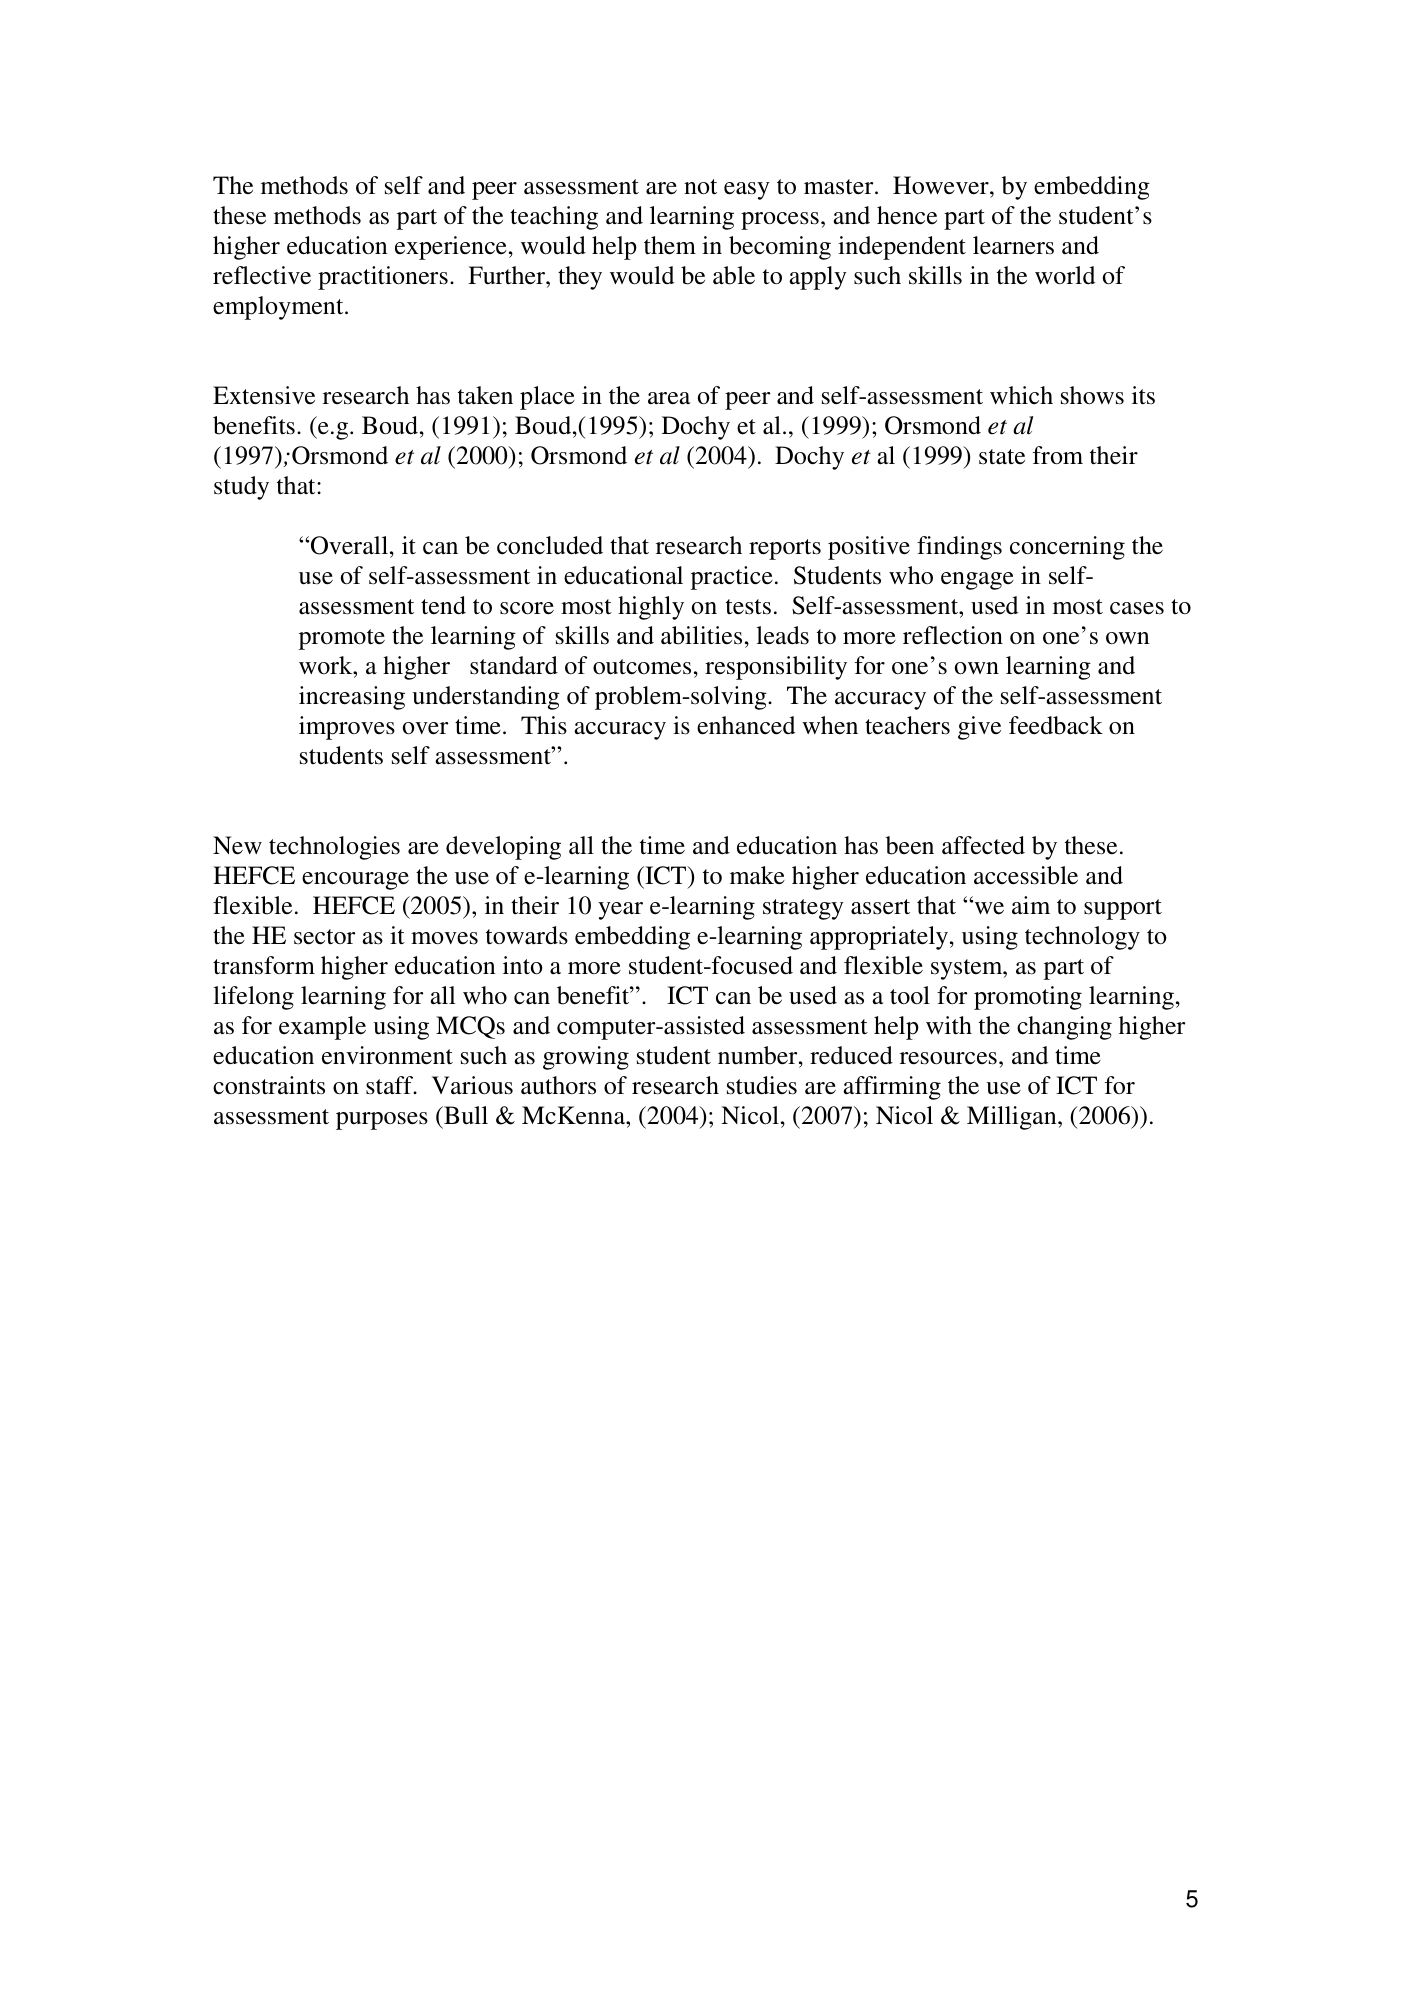 Image resolution: width=1411 pixels, height=1997 pixels. I want to click on learners, so click(1013, 245).
